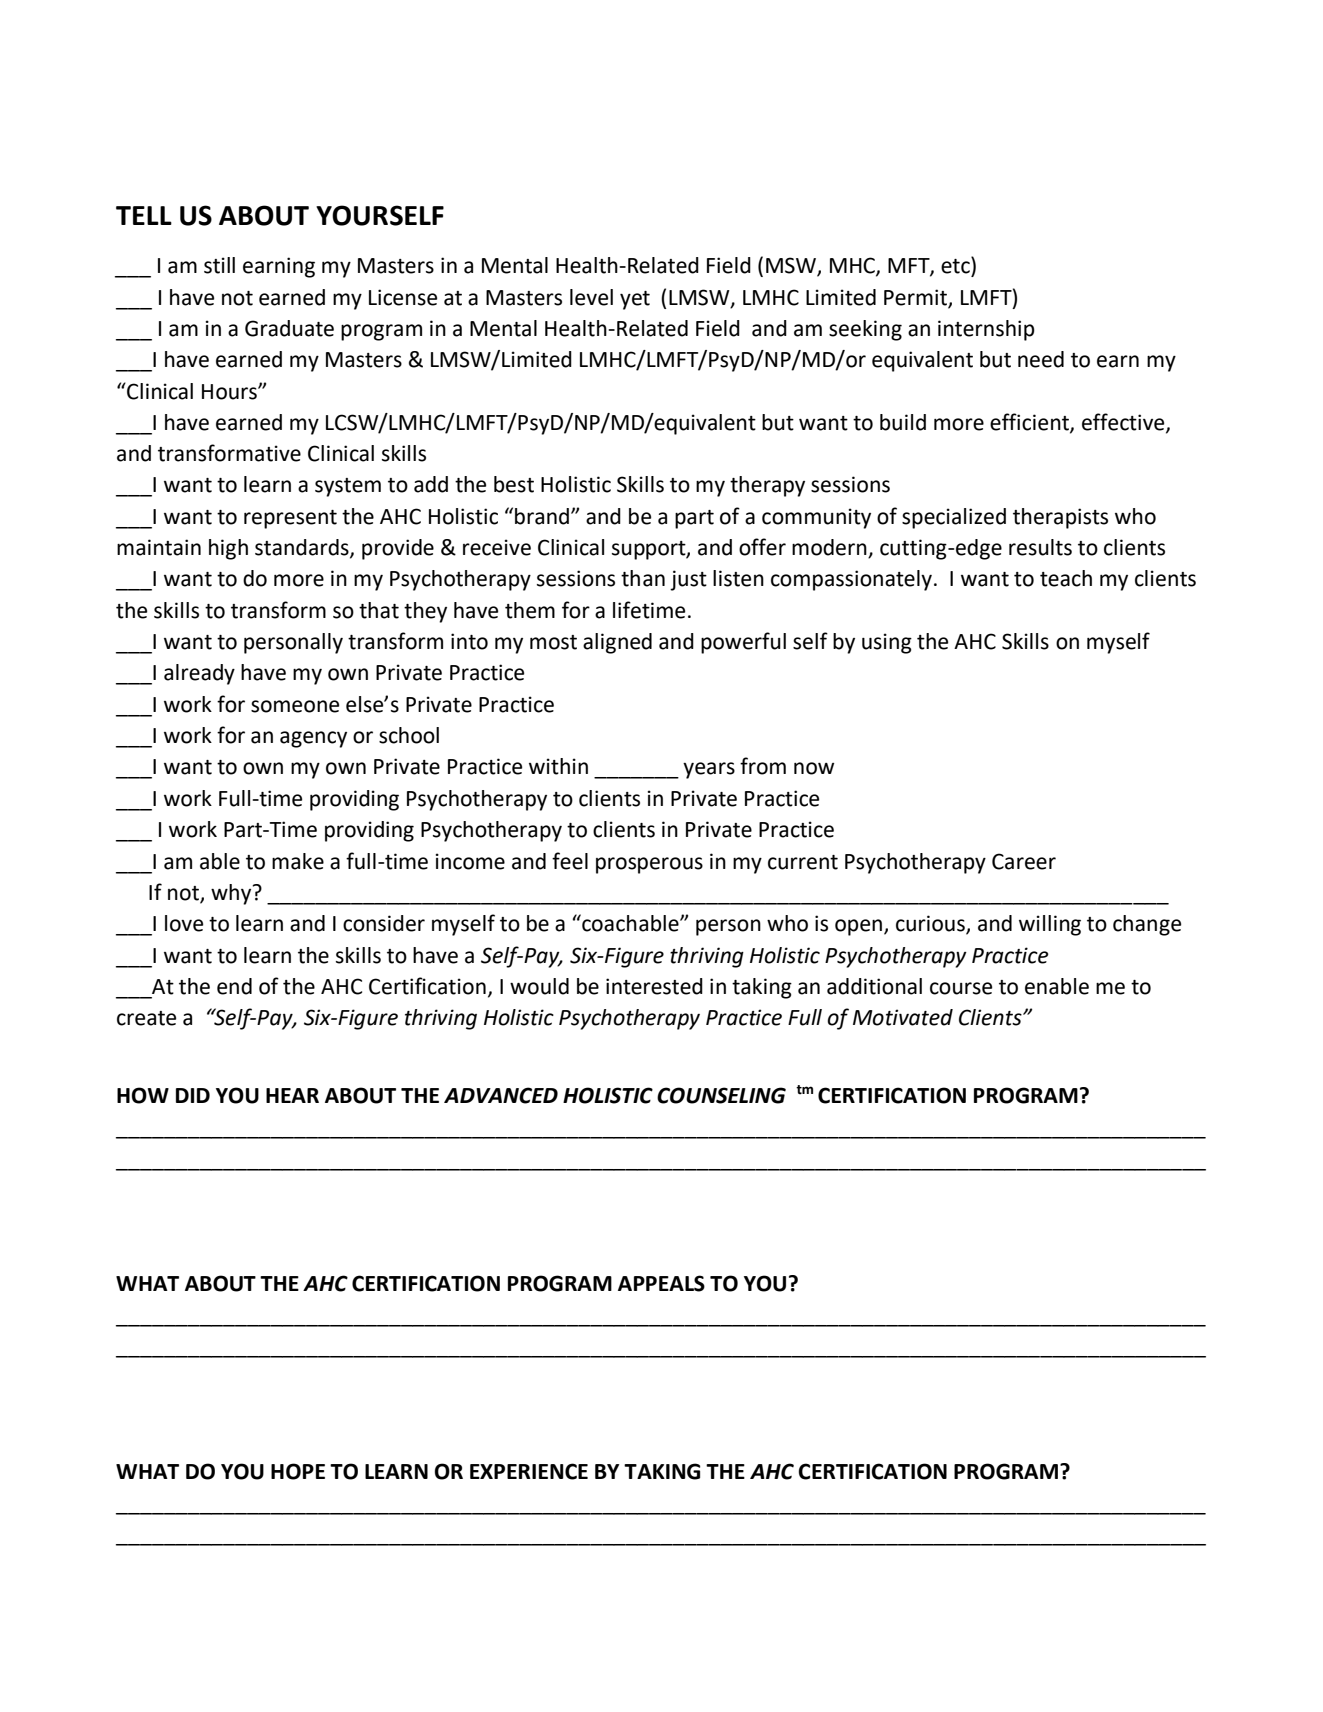 The width and height of the screenshot is (1323, 1712). What do you see at coordinates (298, 1471) in the screenshot?
I see `HOPE` at bounding box center [298, 1471].
